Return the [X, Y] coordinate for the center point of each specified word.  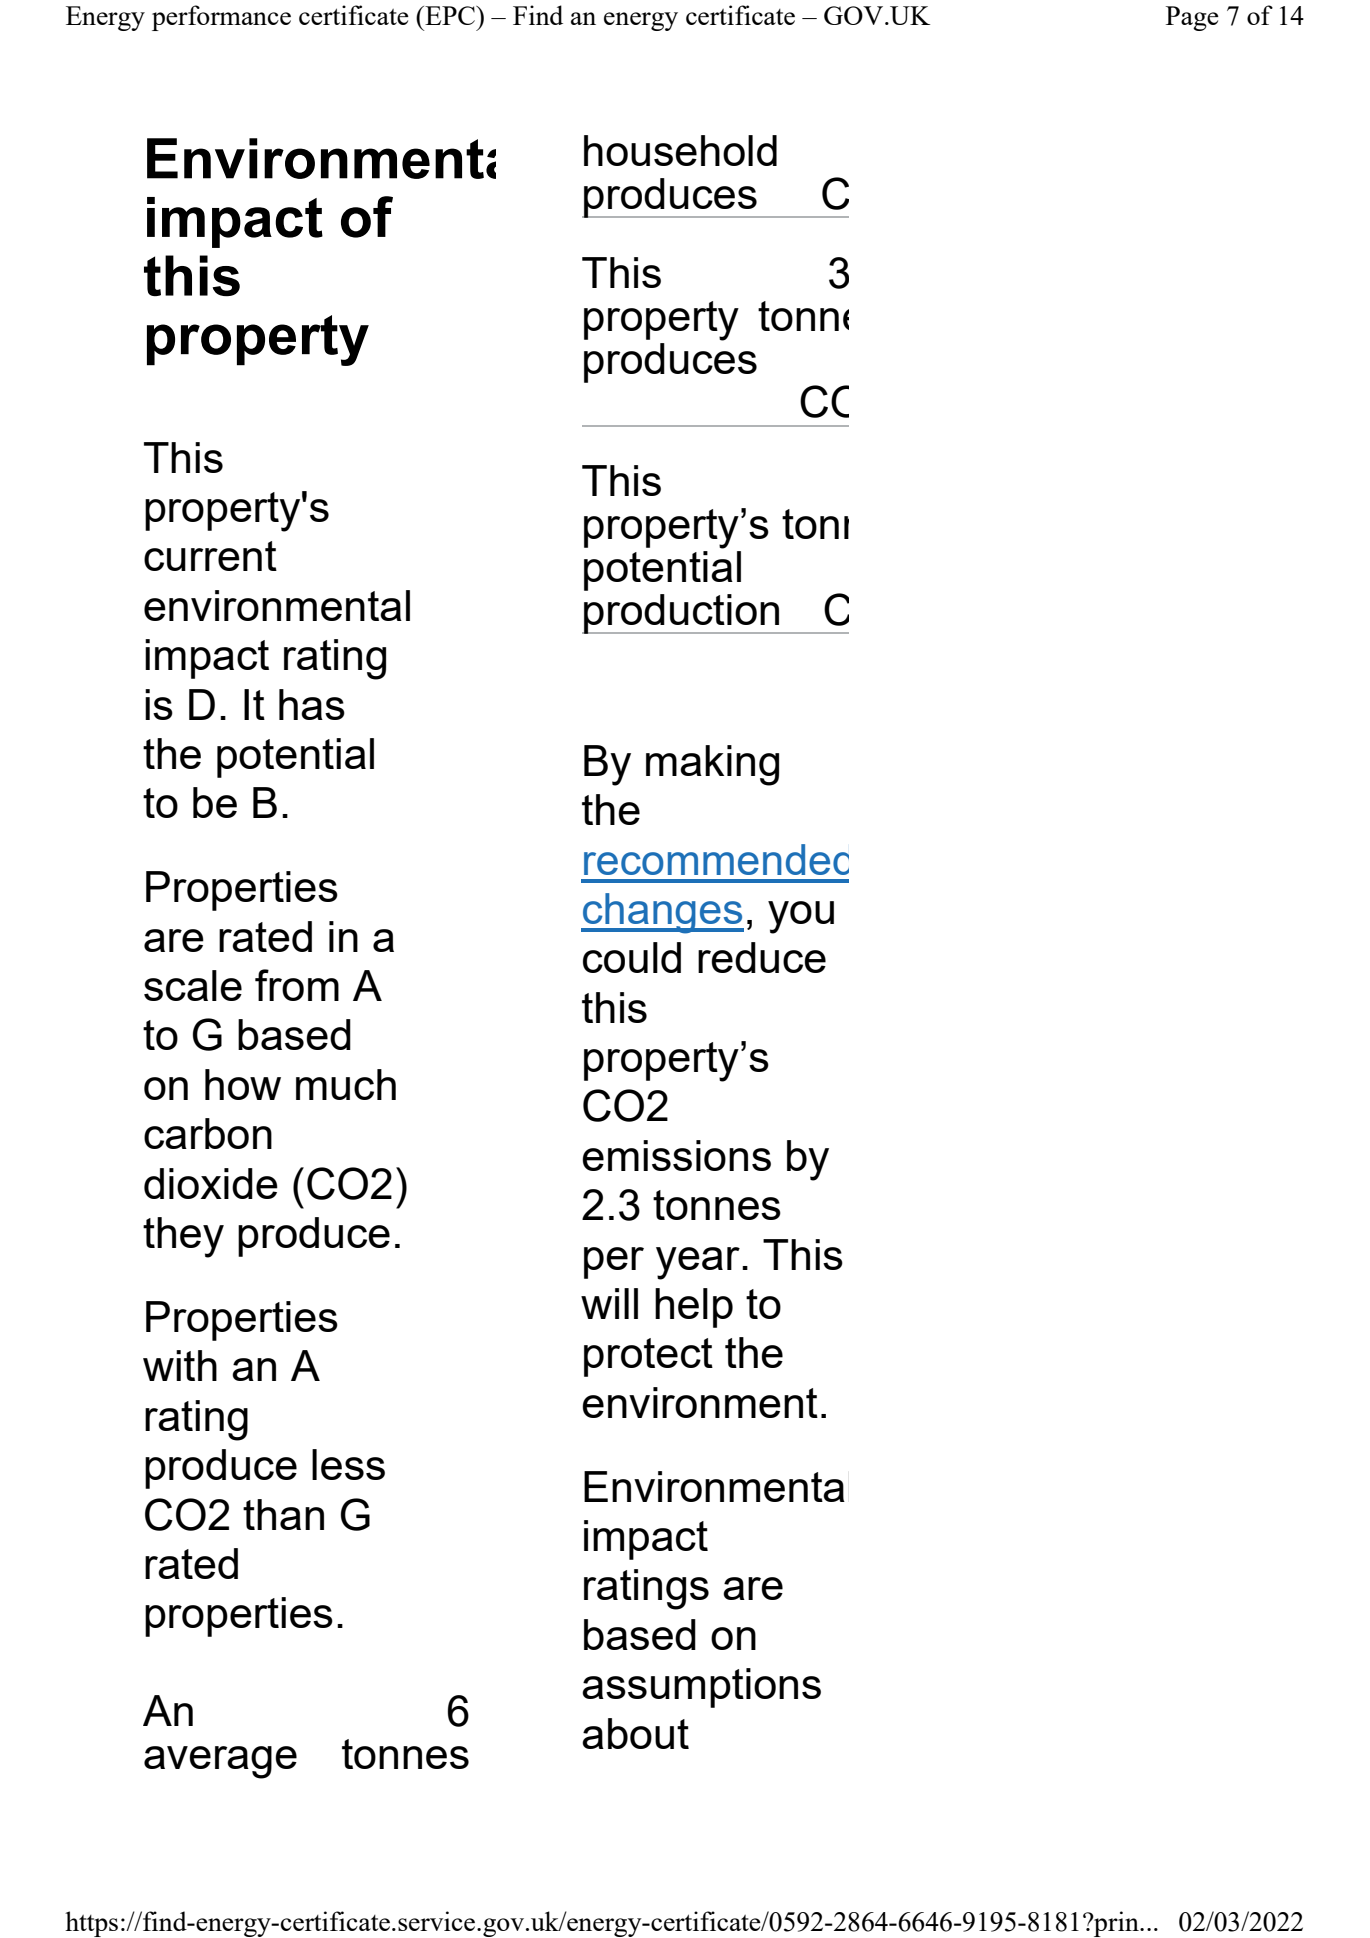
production [682, 614]
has [312, 704]
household [680, 150]
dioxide [211, 1183]
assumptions [701, 1688]
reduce [762, 957]
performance [221, 18]
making [712, 765]
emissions [676, 1155]
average [220, 1762]
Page [1192, 18]
